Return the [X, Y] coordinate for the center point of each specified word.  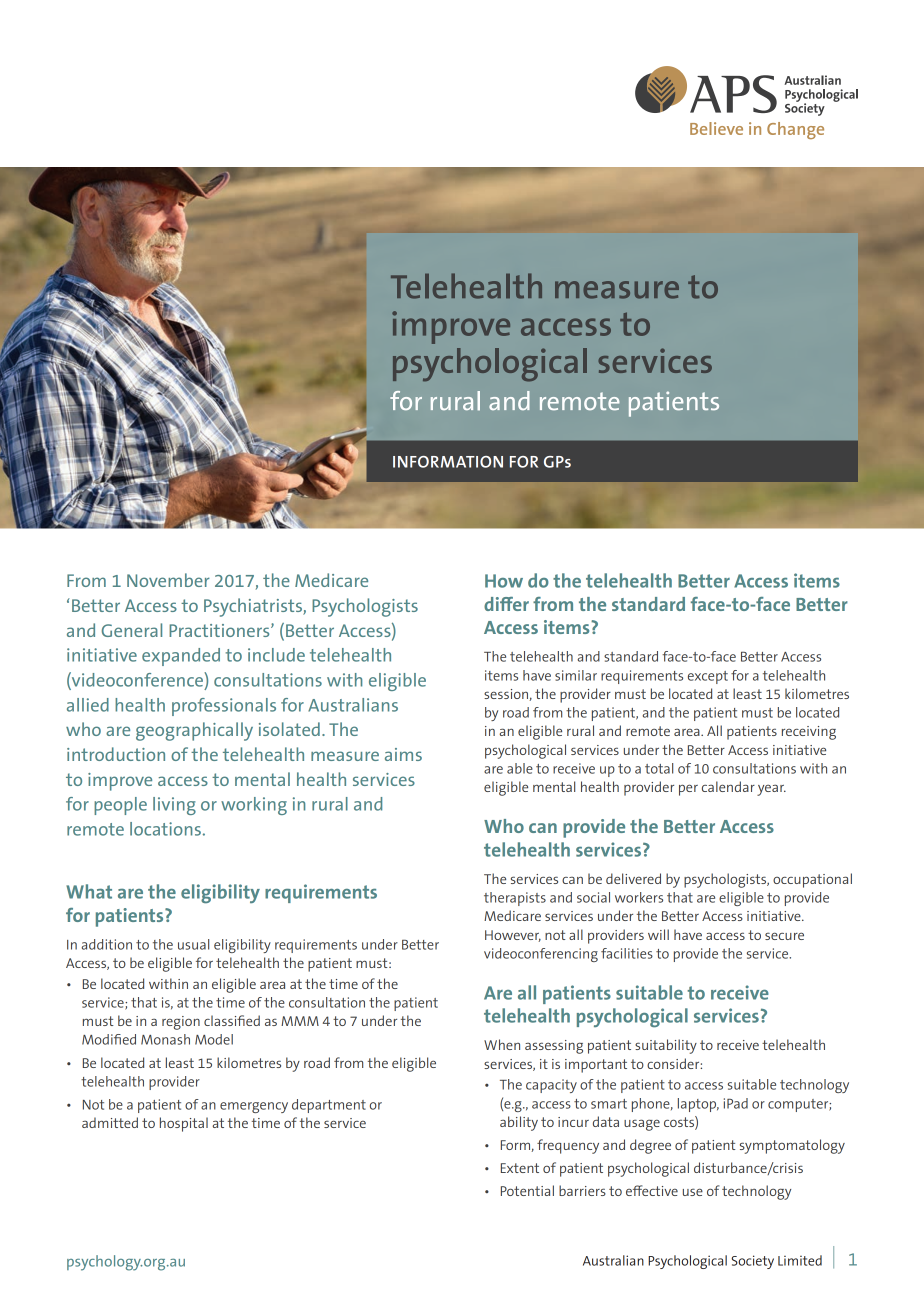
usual [193, 944]
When [502, 1044]
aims [403, 754]
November [168, 580]
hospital [184, 1124]
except [708, 677]
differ [506, 604]
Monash [165, 1039]
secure [784, 936]
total [659, 768]
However [513, 936]
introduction [116, 754]
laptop [698, 1105]
